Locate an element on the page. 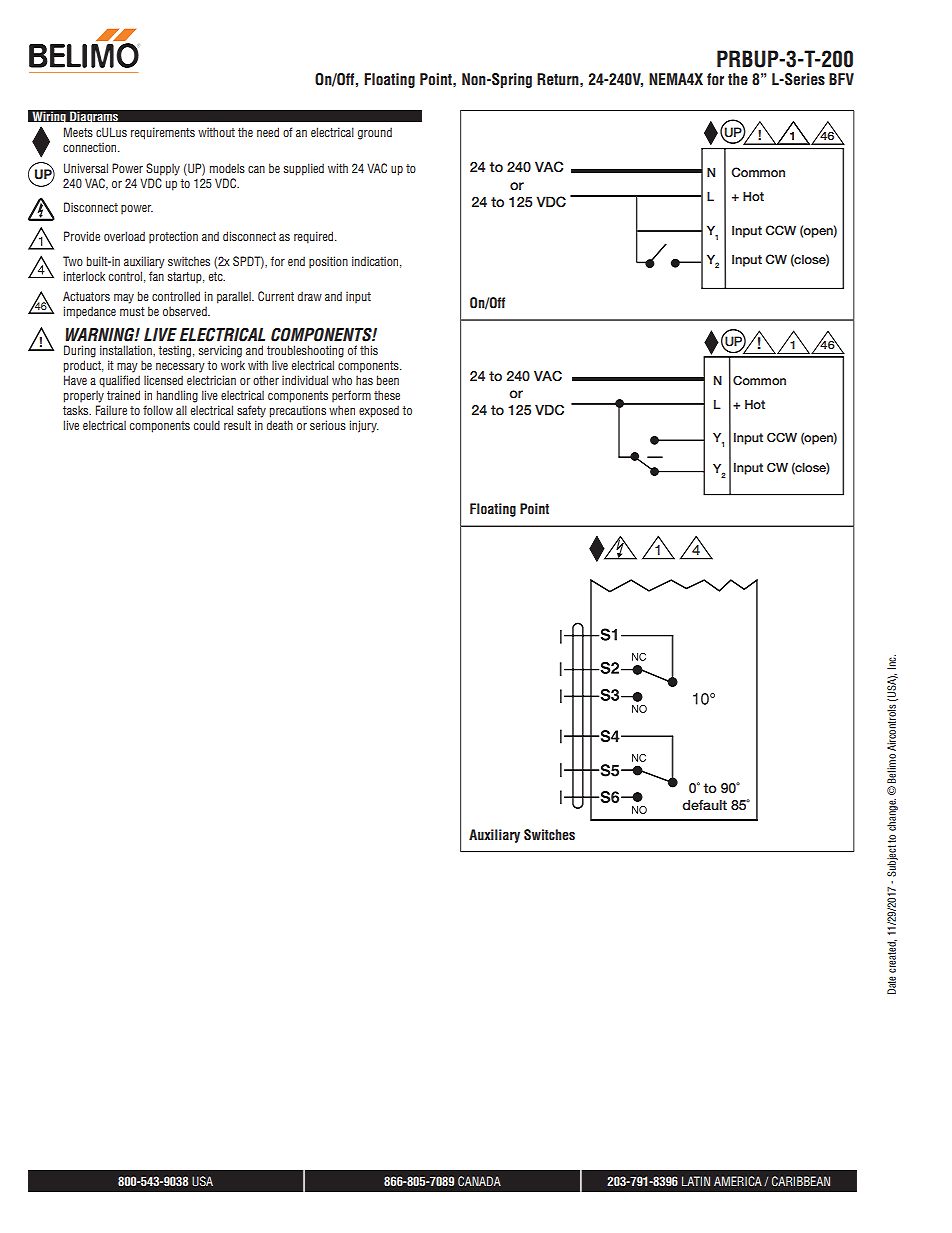 The image size is (952, 1233). BFV is located at coordinates (841, 79).
